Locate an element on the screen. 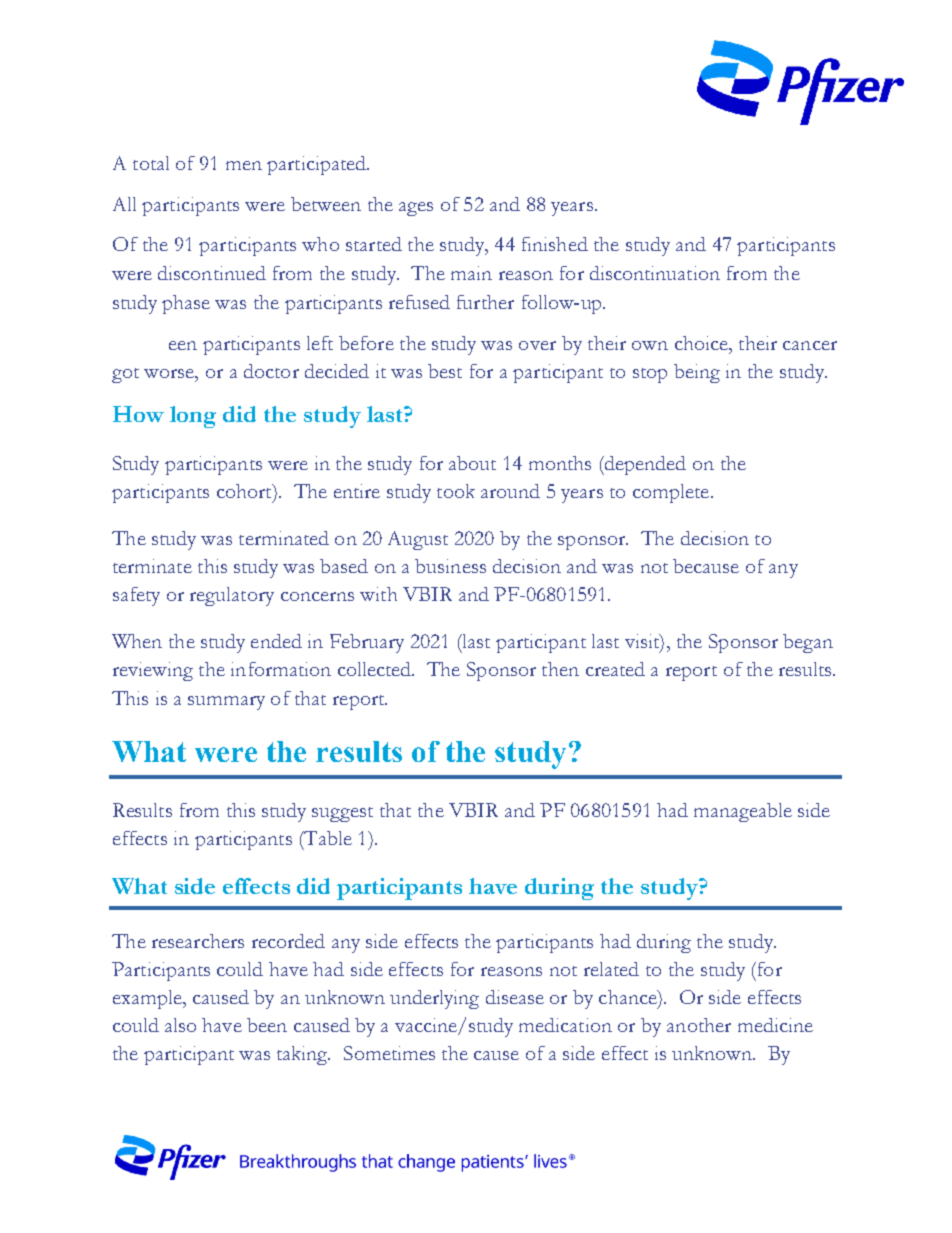 The height and width of the screenshot is (1233, 952). best is located at coordinates (445, 371).
